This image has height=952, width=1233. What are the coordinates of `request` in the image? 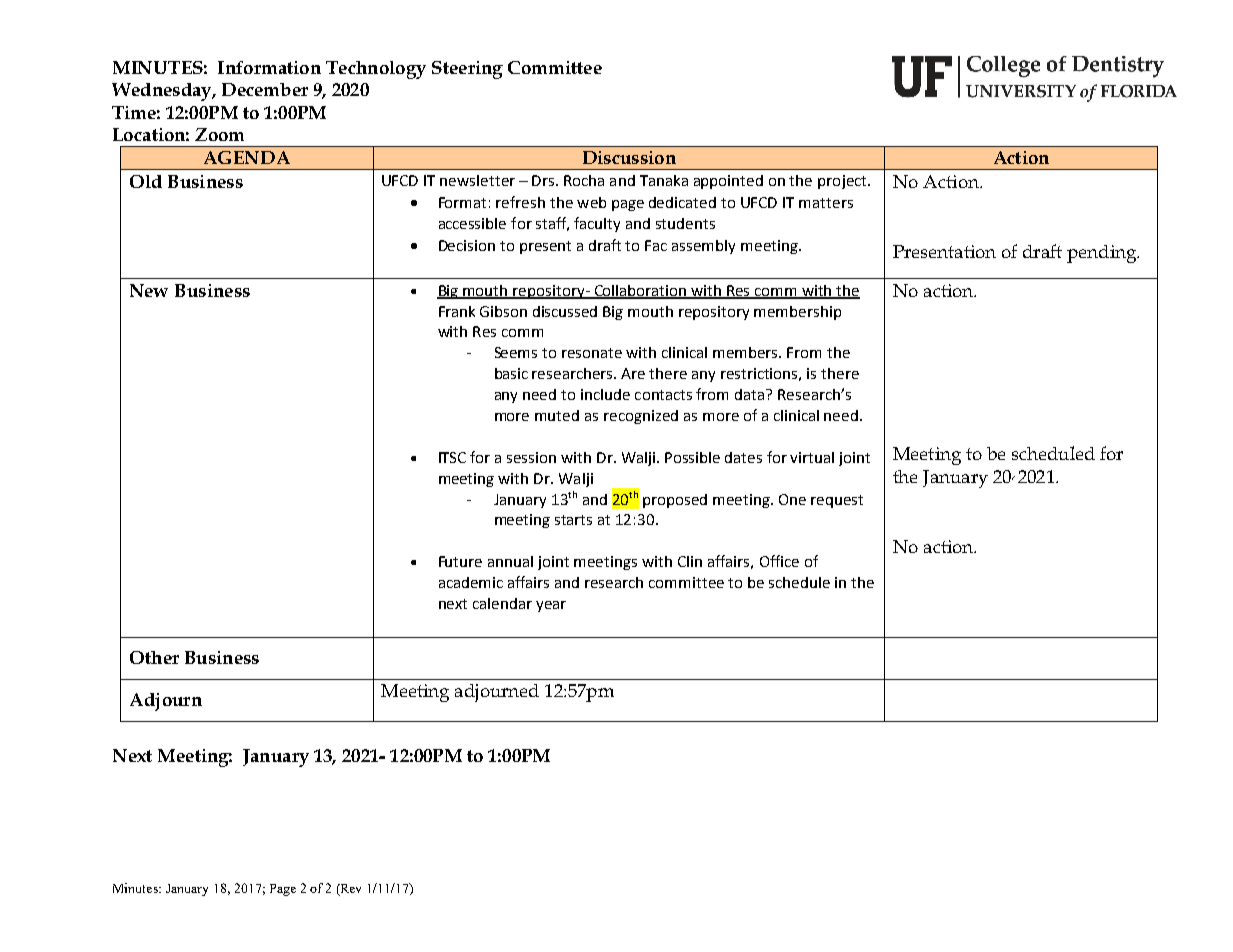 It's located at (837, 501).
